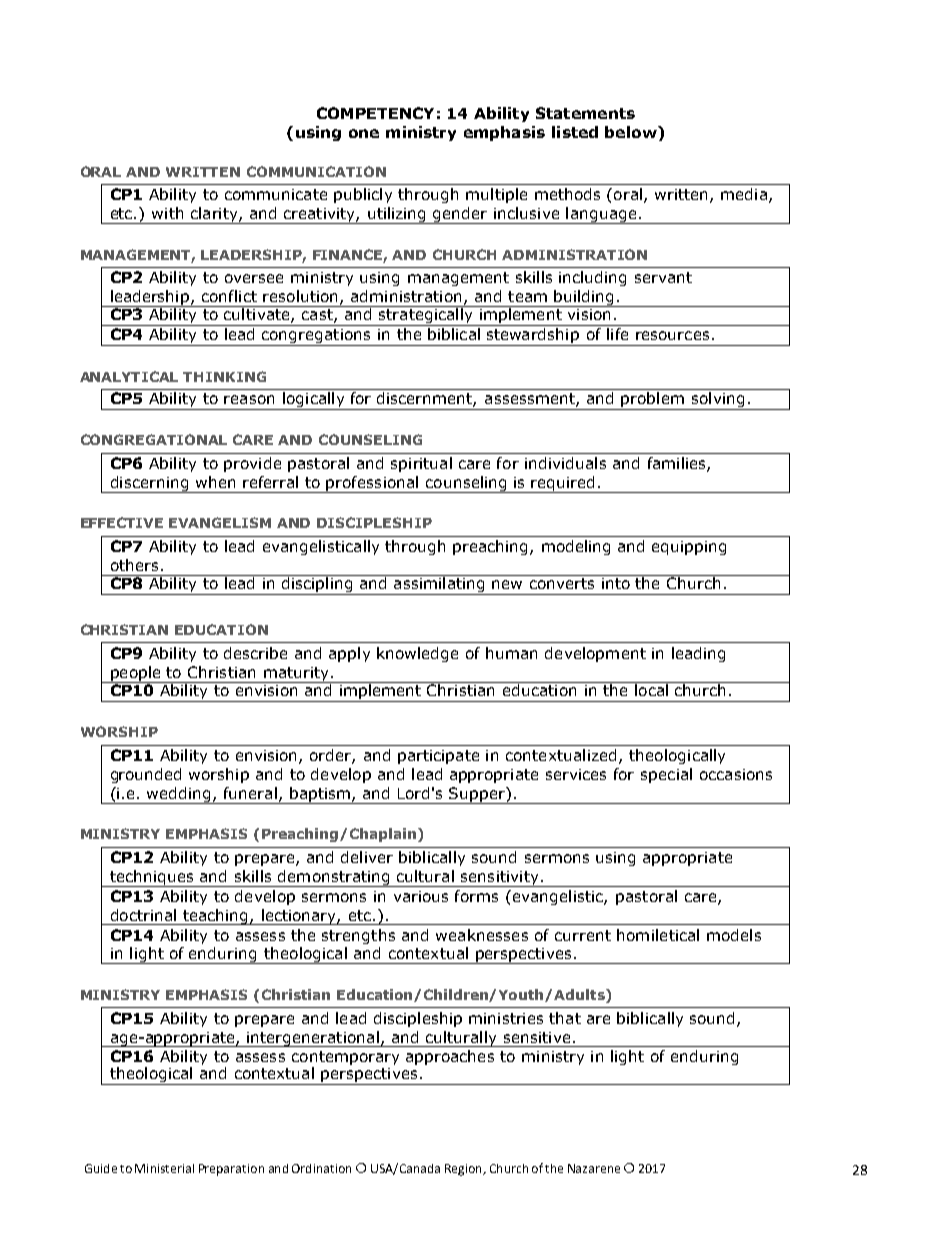 Image resolution: width=952 pixels, height=1233 pixels. What do you see at coordinates (167, 213) in the page?
I see `with` at bounding box center [167, 213].
